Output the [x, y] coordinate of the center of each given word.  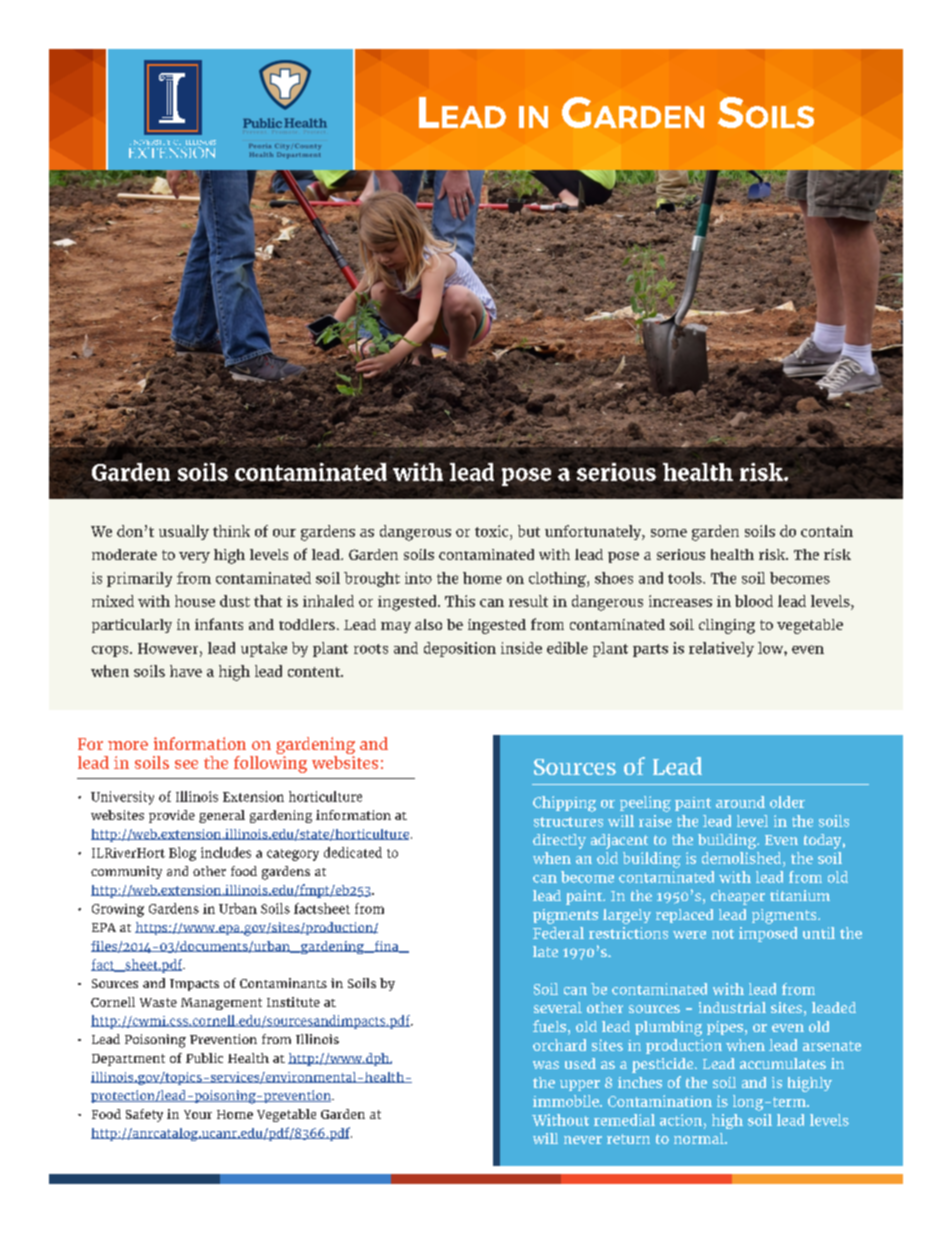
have [186, 671]
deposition [460, 649]
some [669, 533]
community [126, 872]
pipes [725, 1028]
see [186, 764]
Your [198, 1114]
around [740, 802]
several [558, 1007]
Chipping [564, 804]
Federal [558, 933]
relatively [721, 649]
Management [221, 1004]
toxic [493, 531]
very [194, 557]
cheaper [738, 897]
